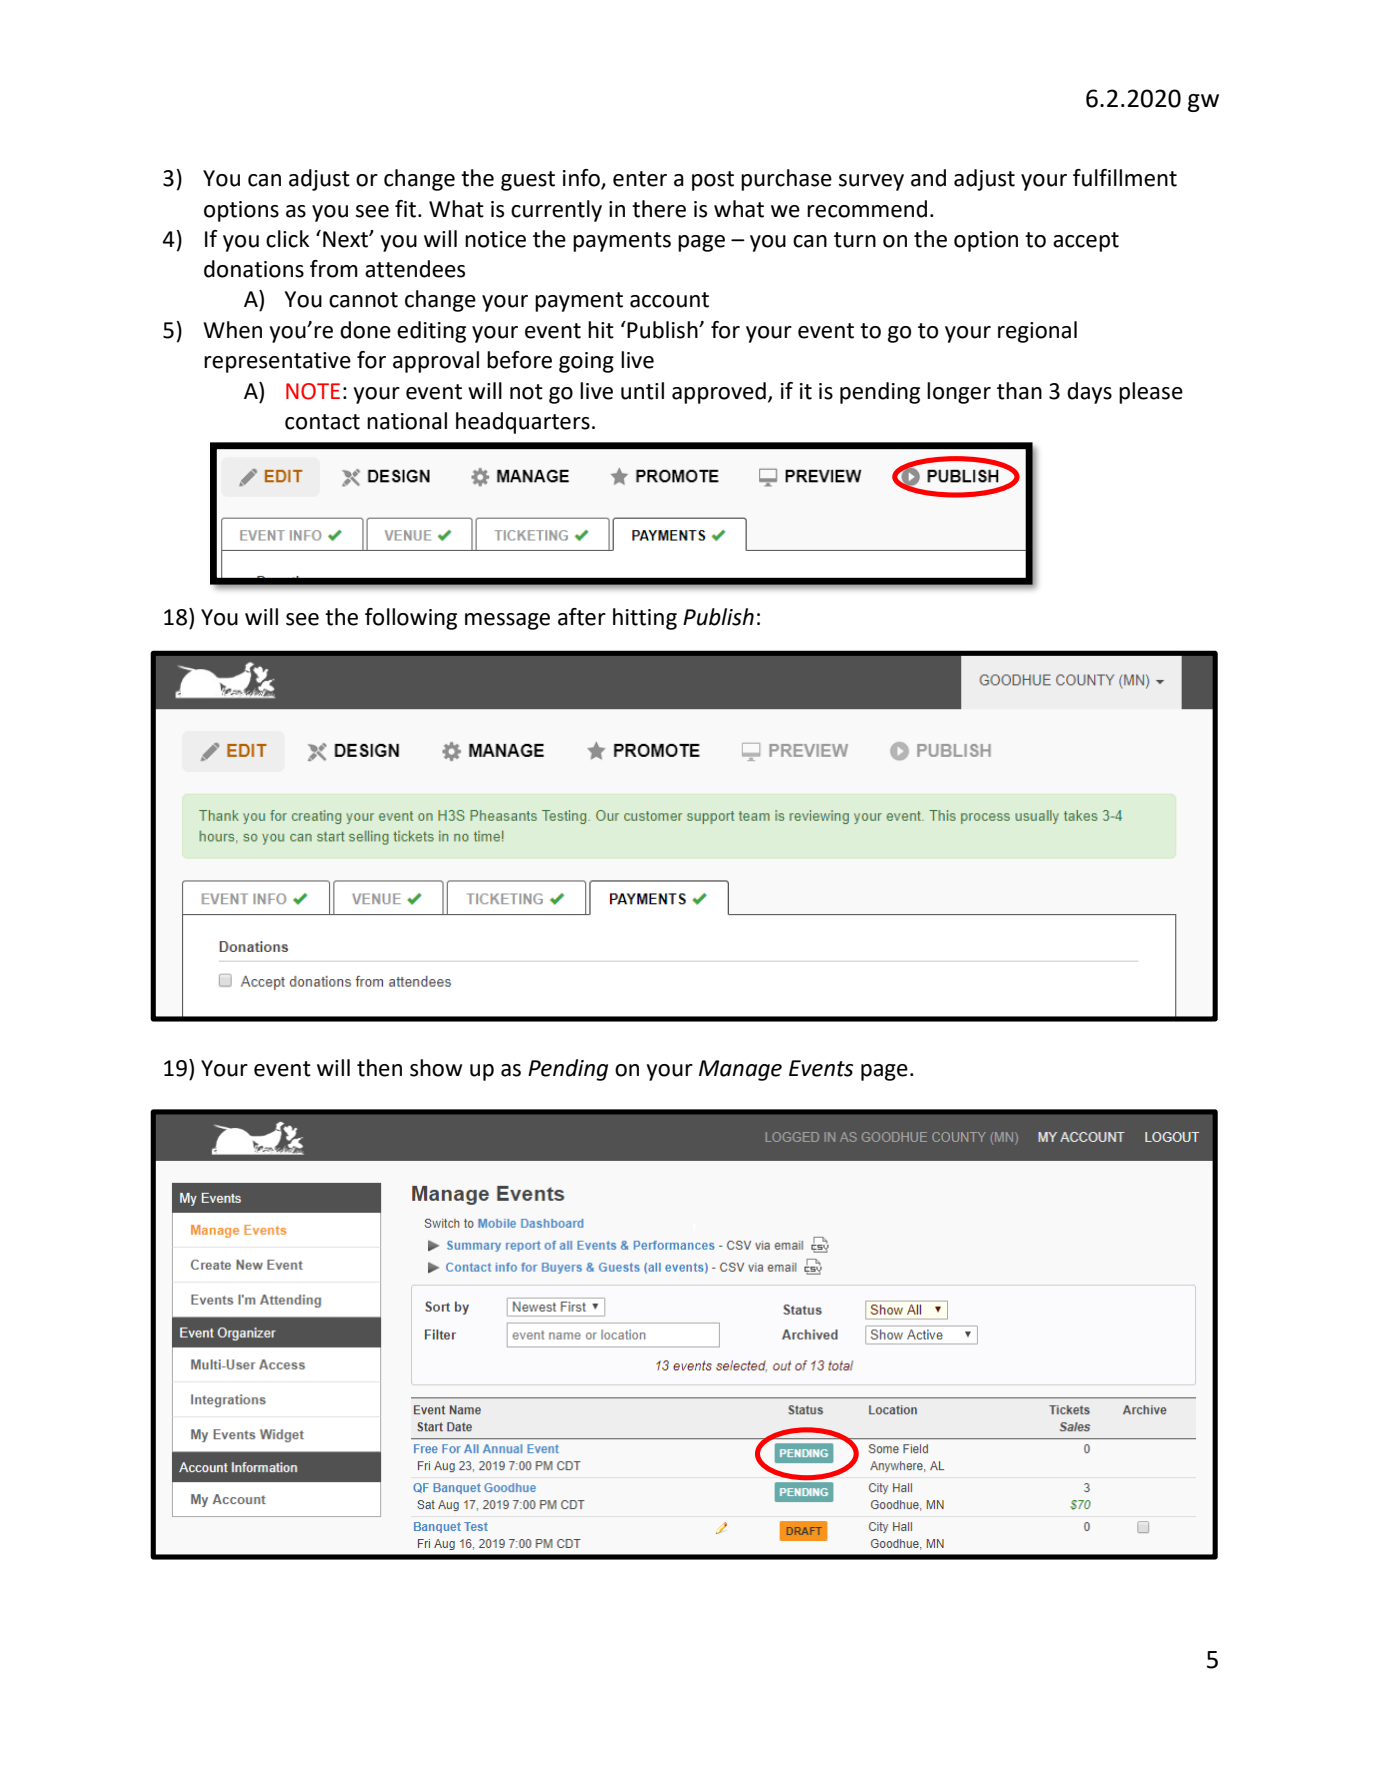  Describe the element at coordinates (1089, 393) in the screenshot. I see `days` at that location.
